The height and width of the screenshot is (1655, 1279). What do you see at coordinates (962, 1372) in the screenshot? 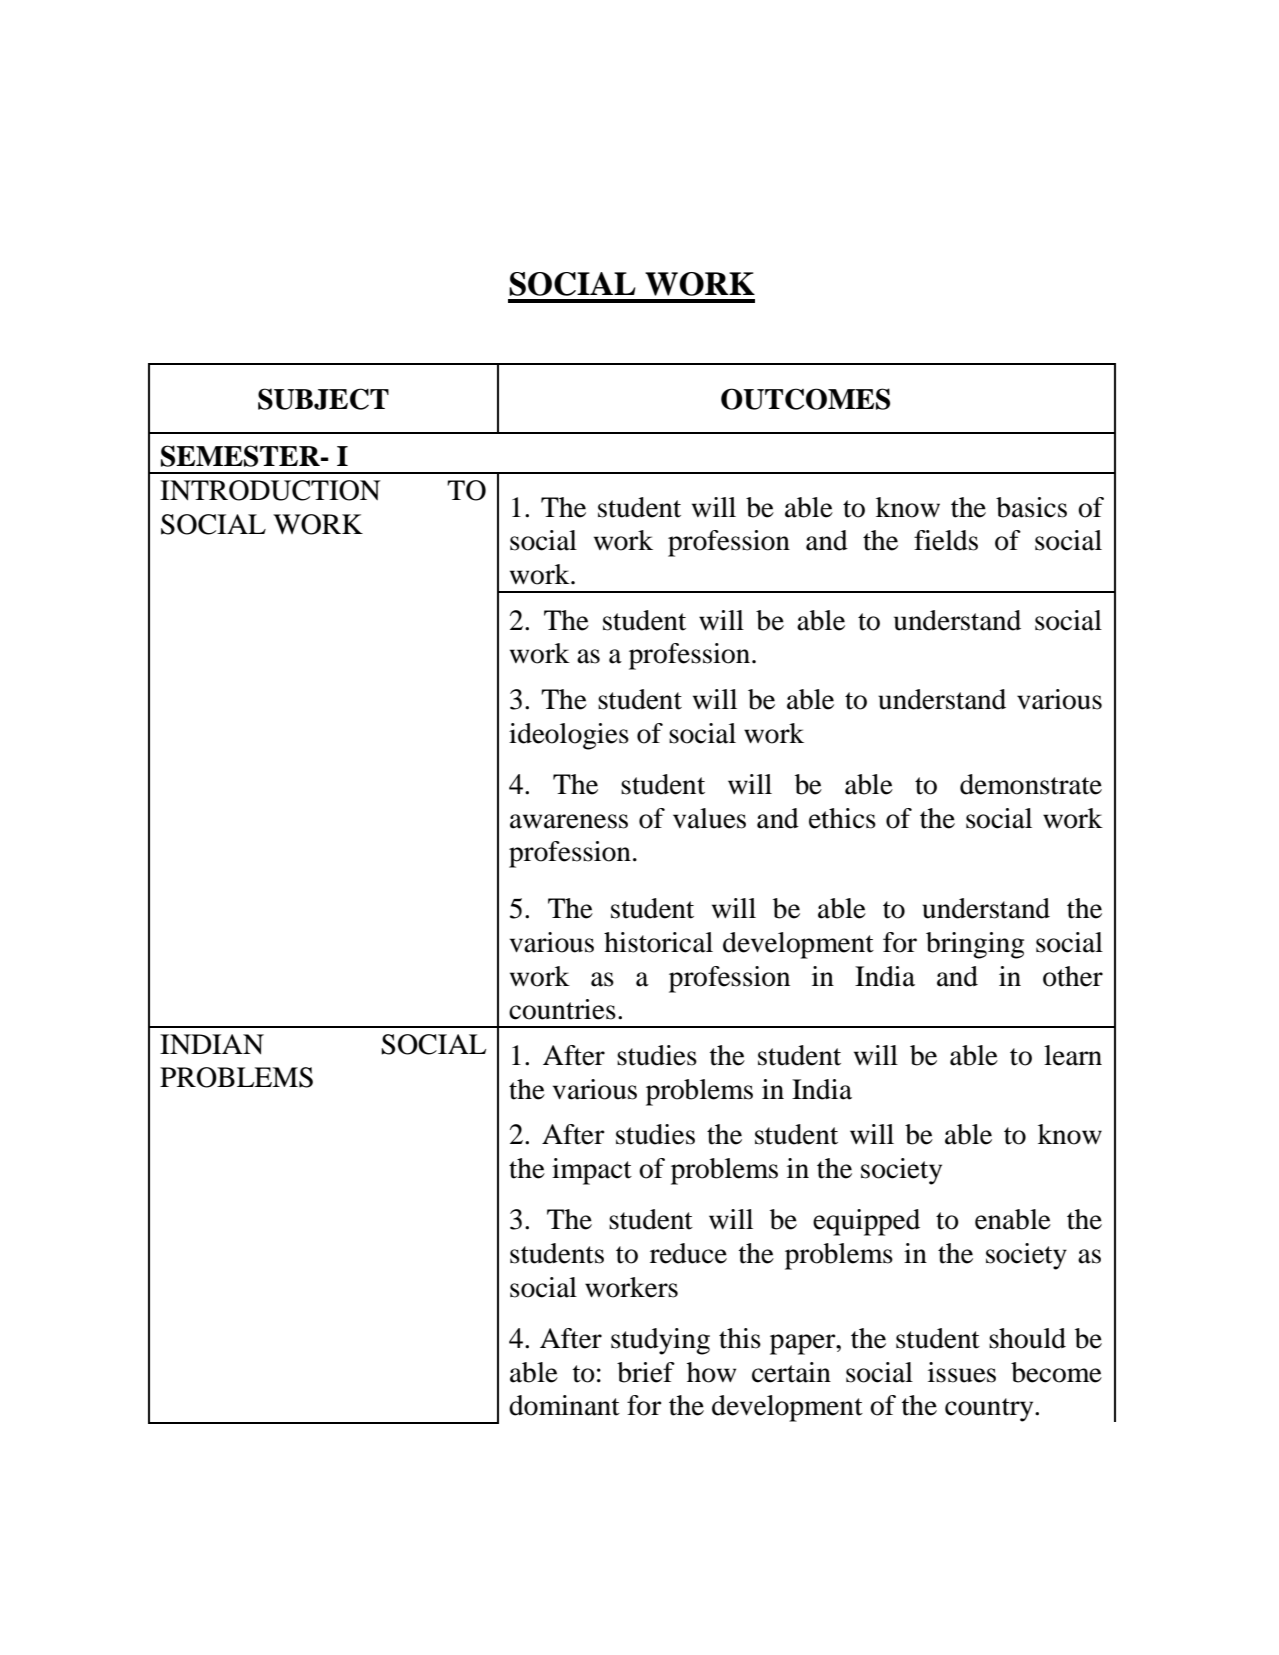
I see `issues` at bounding box center [962, 1372].
